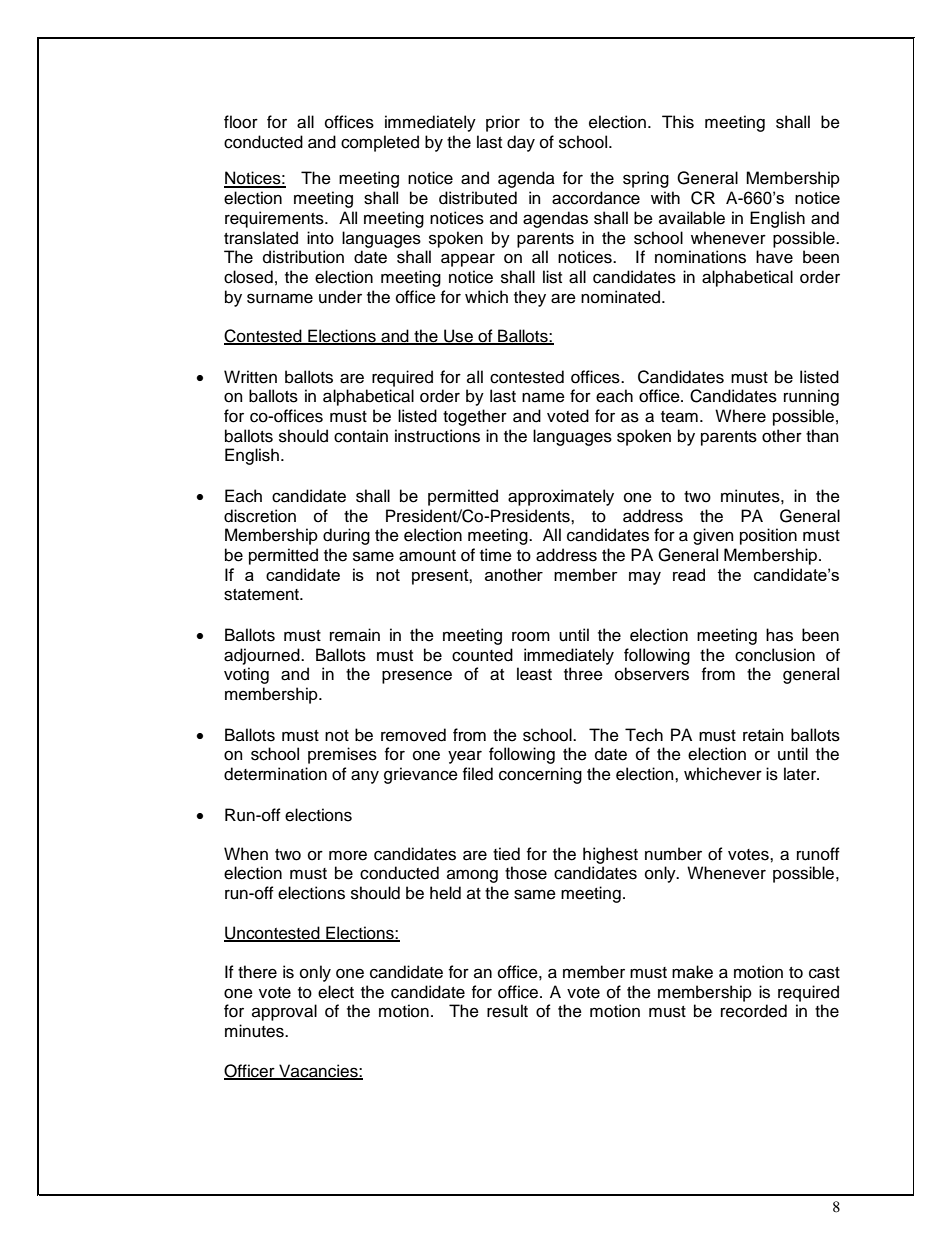 The image size is (952, 1233). Describe the element at coordinates (811, 397) in the screenshot. I see `running` at that location.
